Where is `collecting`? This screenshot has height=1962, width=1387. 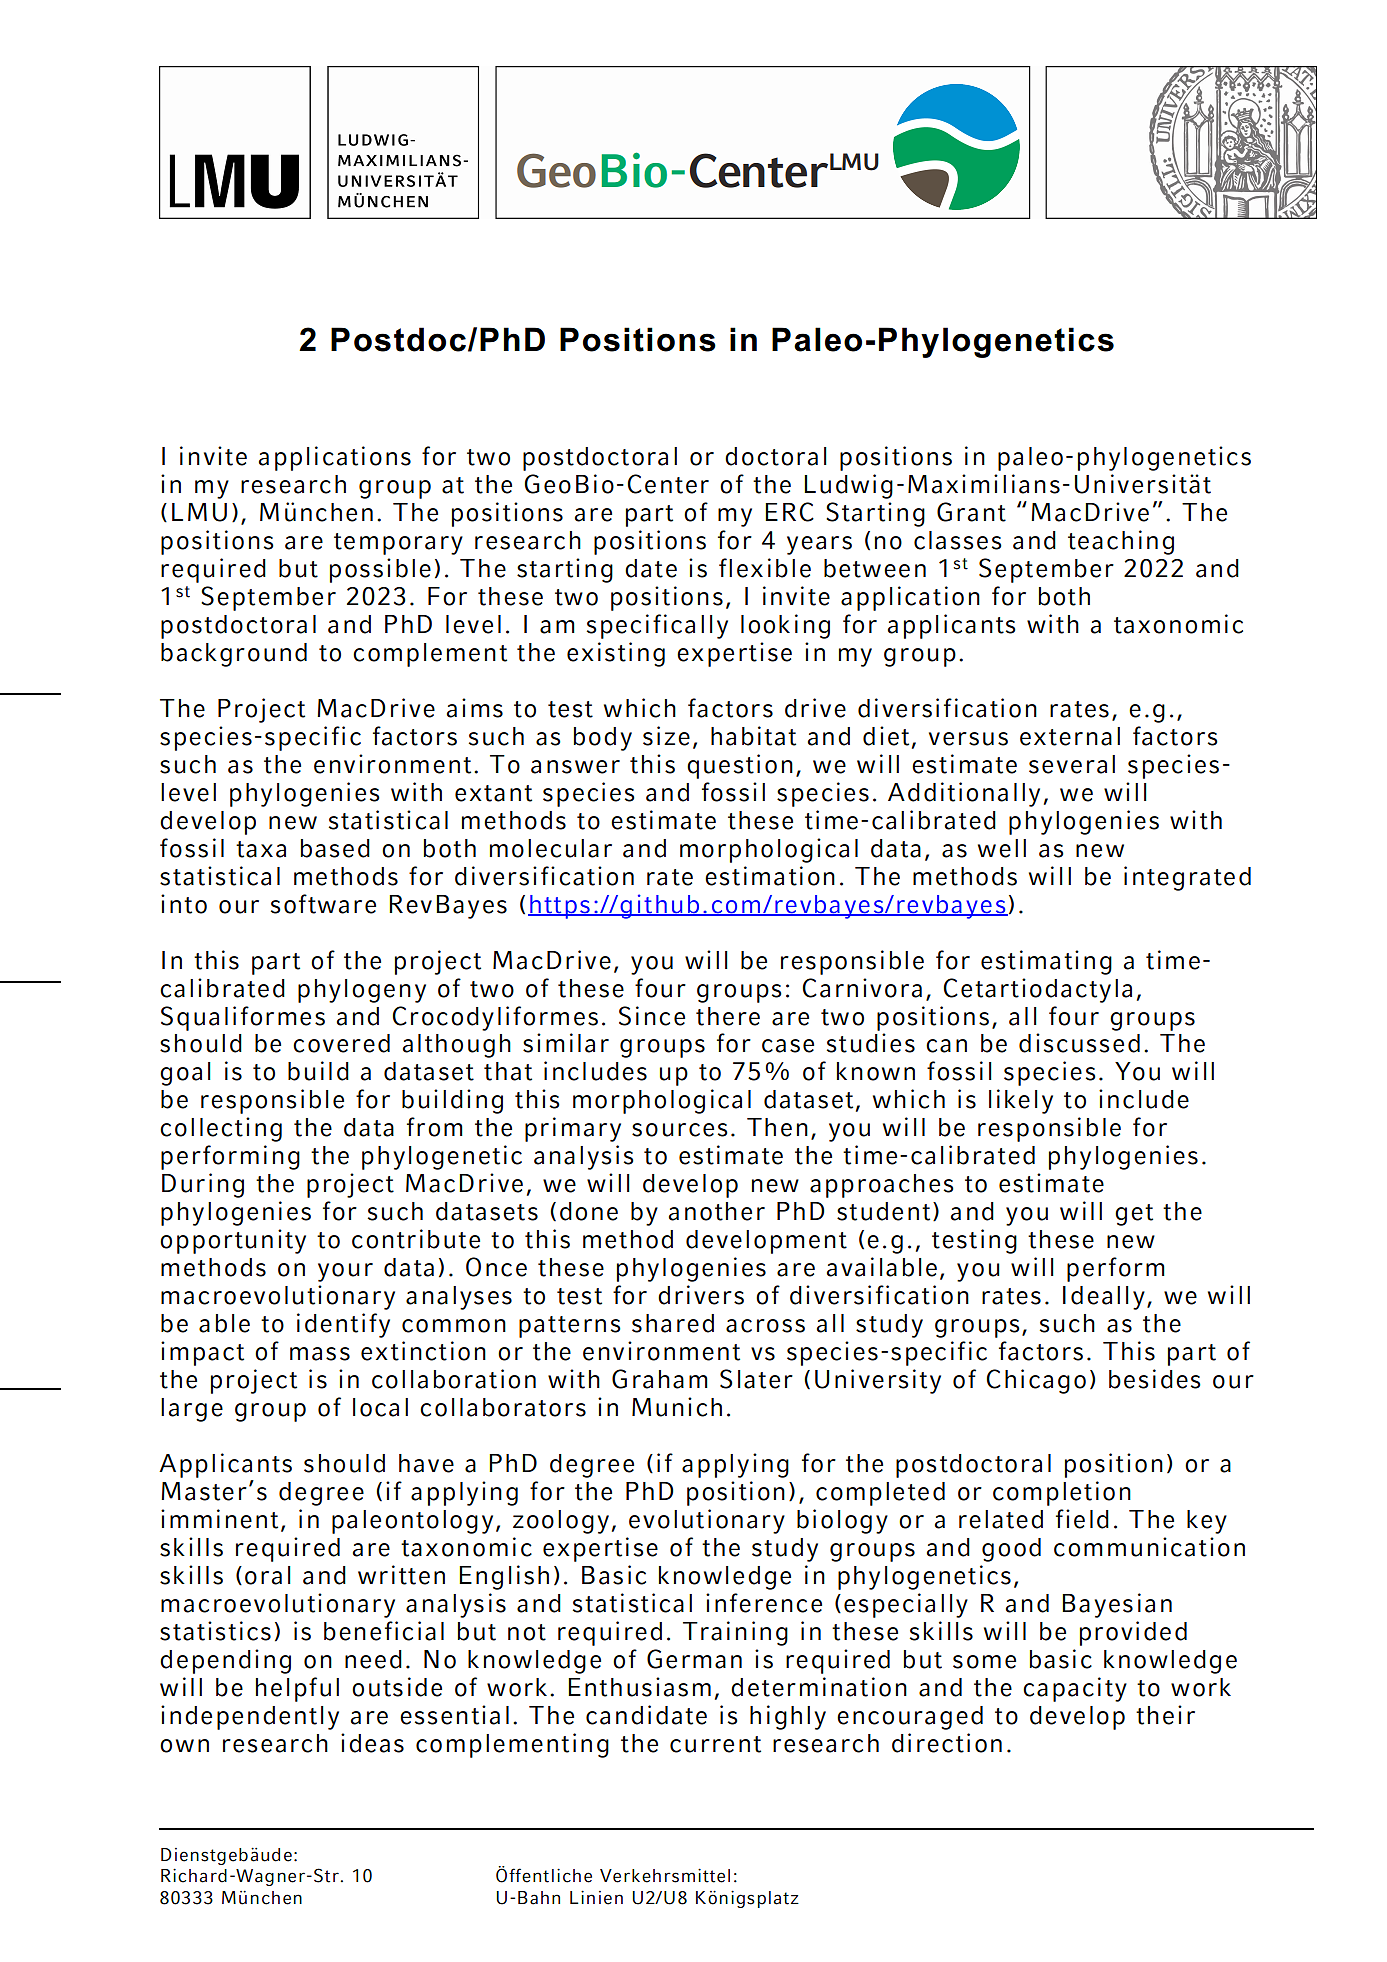
collecting is located at coordinates (221, 1129).
